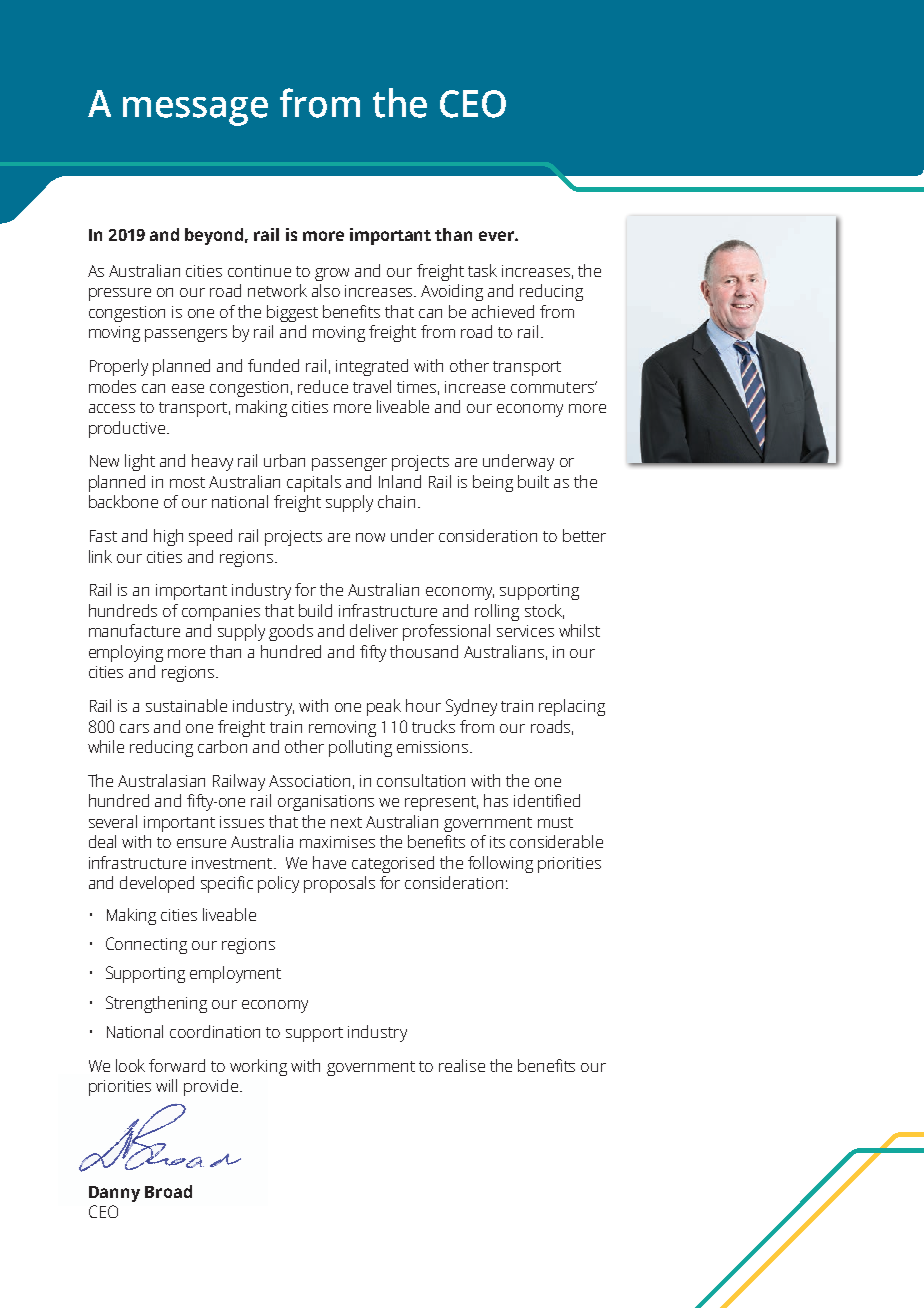 The height and width of the document is (1308, 924). I want to click on realise, so click(462, 1065).
